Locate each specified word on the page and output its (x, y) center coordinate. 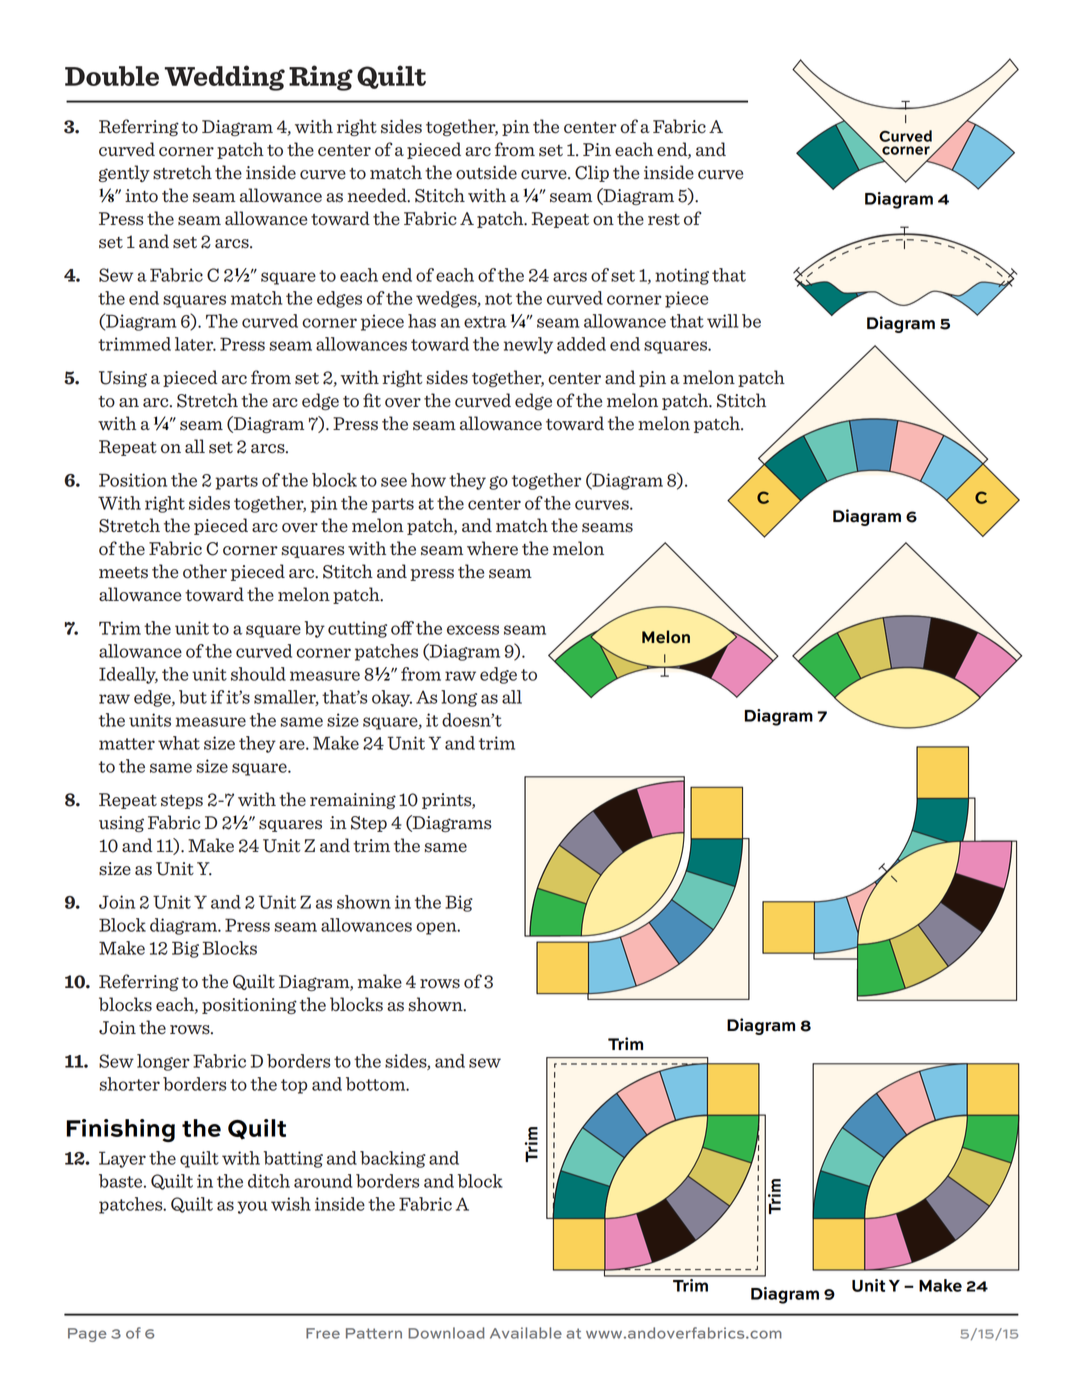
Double (112, 76)
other (205, 571)
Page (87, 1335)
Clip (592, 173)
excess (473, 630)
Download (446, 1333)
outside (486, 172)
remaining (353, 801)
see (394, 482)
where (492, 548)
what (179, 743)
